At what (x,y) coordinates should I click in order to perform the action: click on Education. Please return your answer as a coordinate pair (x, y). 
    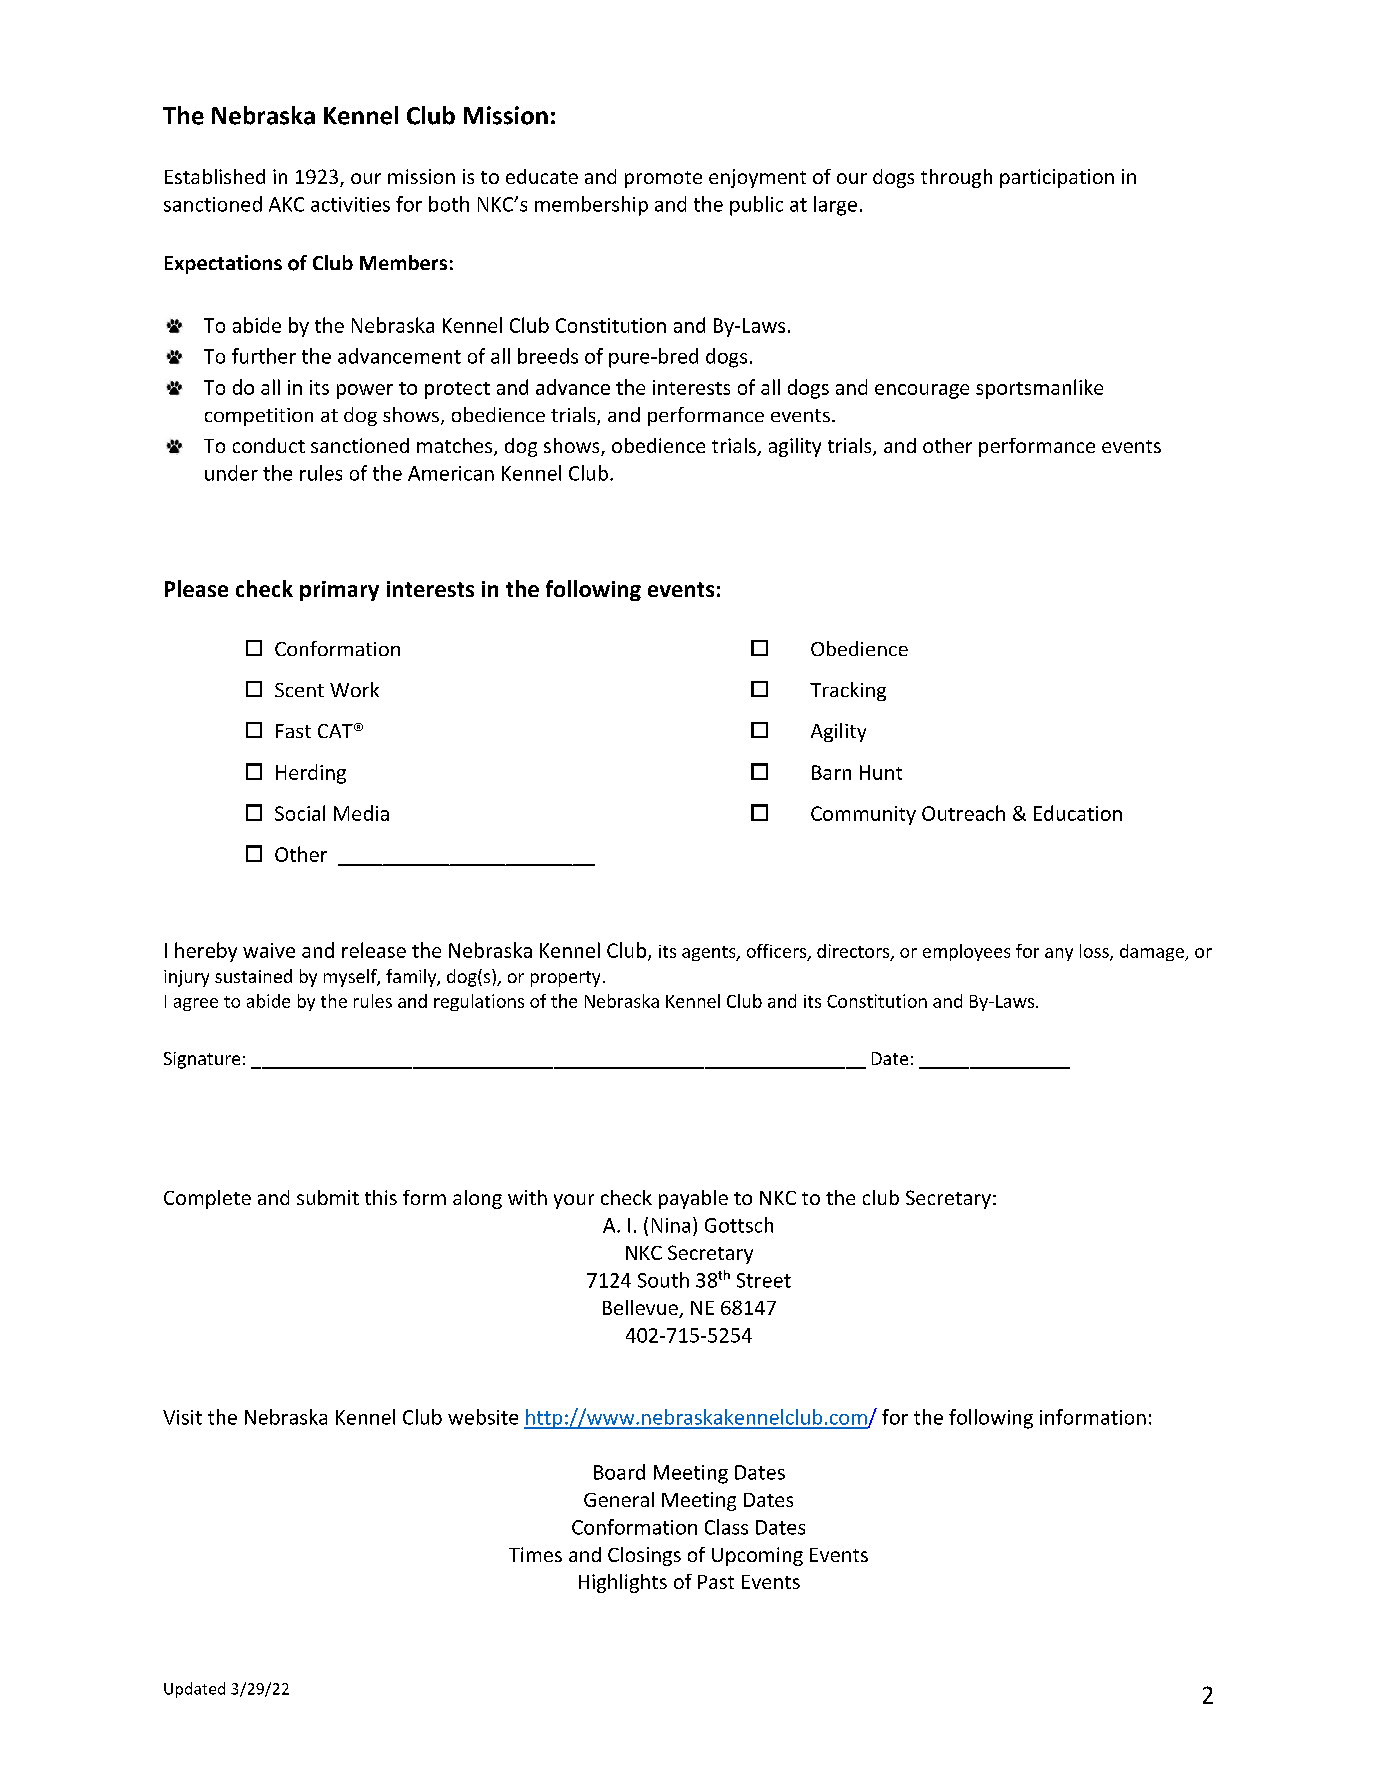
    Looking at the image, I should click on (1078, 813).
